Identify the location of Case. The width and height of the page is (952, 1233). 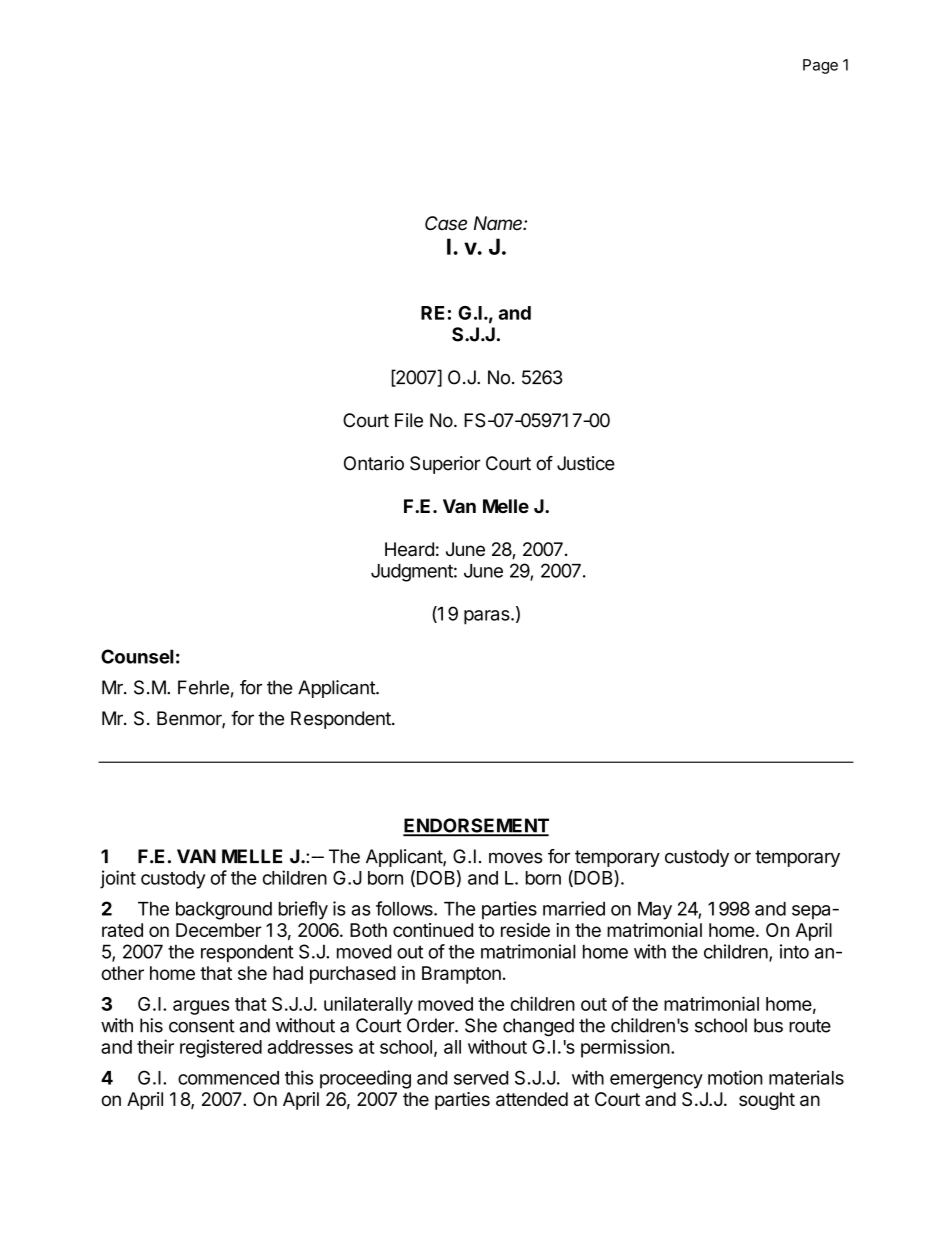
(446, 223).
